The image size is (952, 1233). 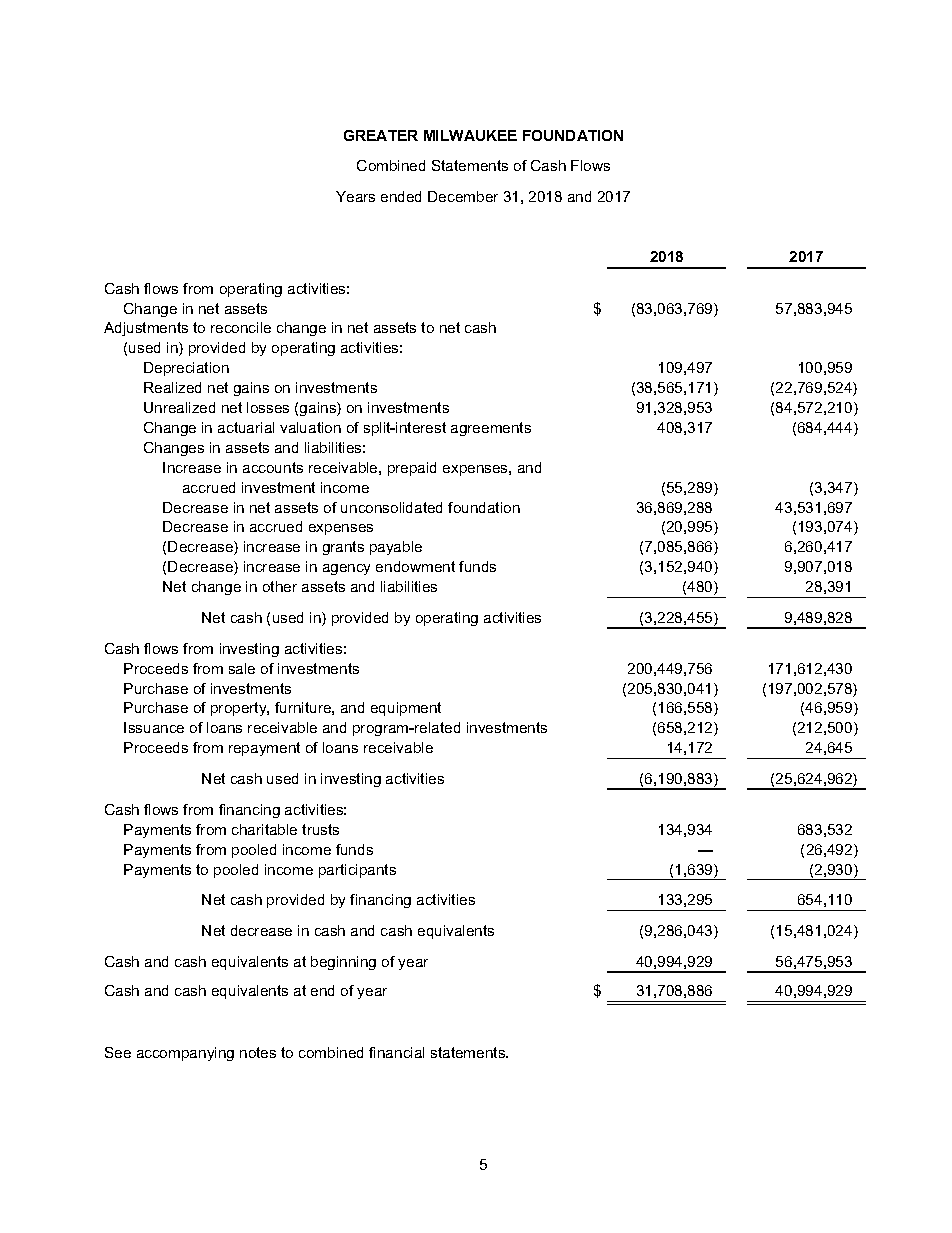 I want to click on trusts, so click(x=320, y=829).
